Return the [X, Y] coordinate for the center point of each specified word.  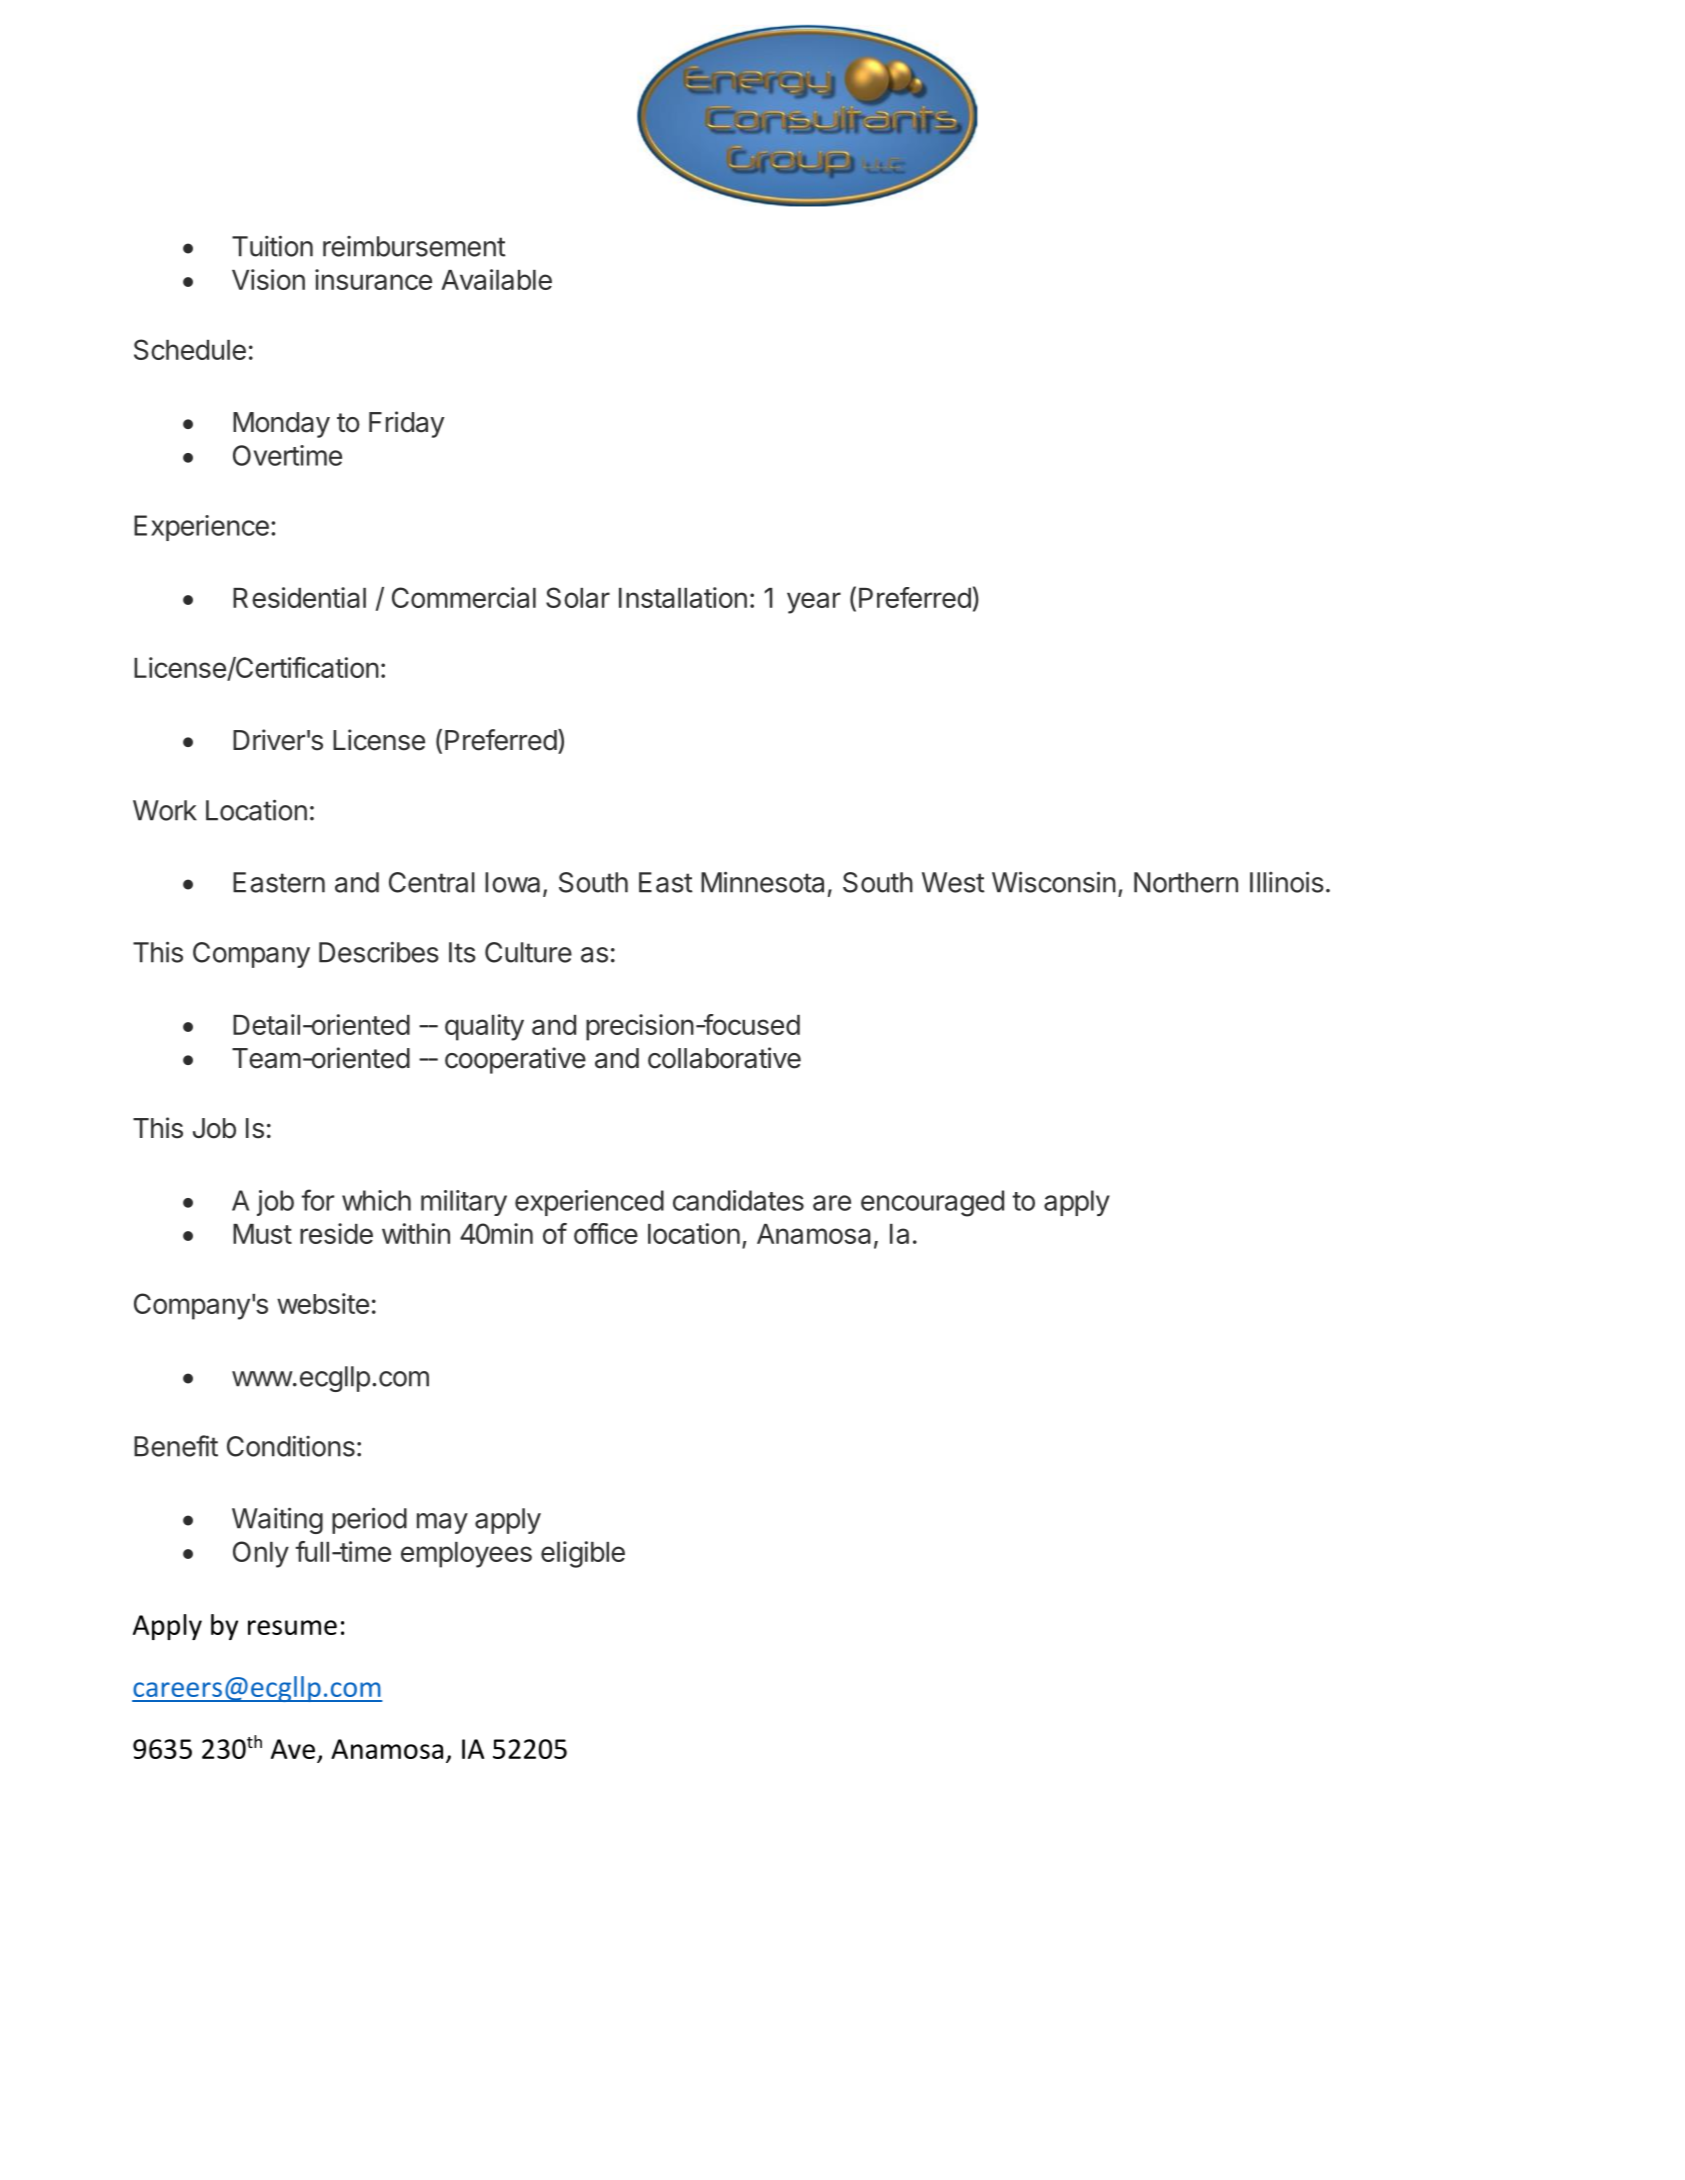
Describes [379, 952]
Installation [683, 597]
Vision [268, 279]
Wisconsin [1054, 882]
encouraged [932, 1203]
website [323, 1303]
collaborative [724, 1058]
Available [496, 279]
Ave [294, 1750]
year [814, 603]
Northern [1186, 882]
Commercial [464, 597]
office [606, 1233]
